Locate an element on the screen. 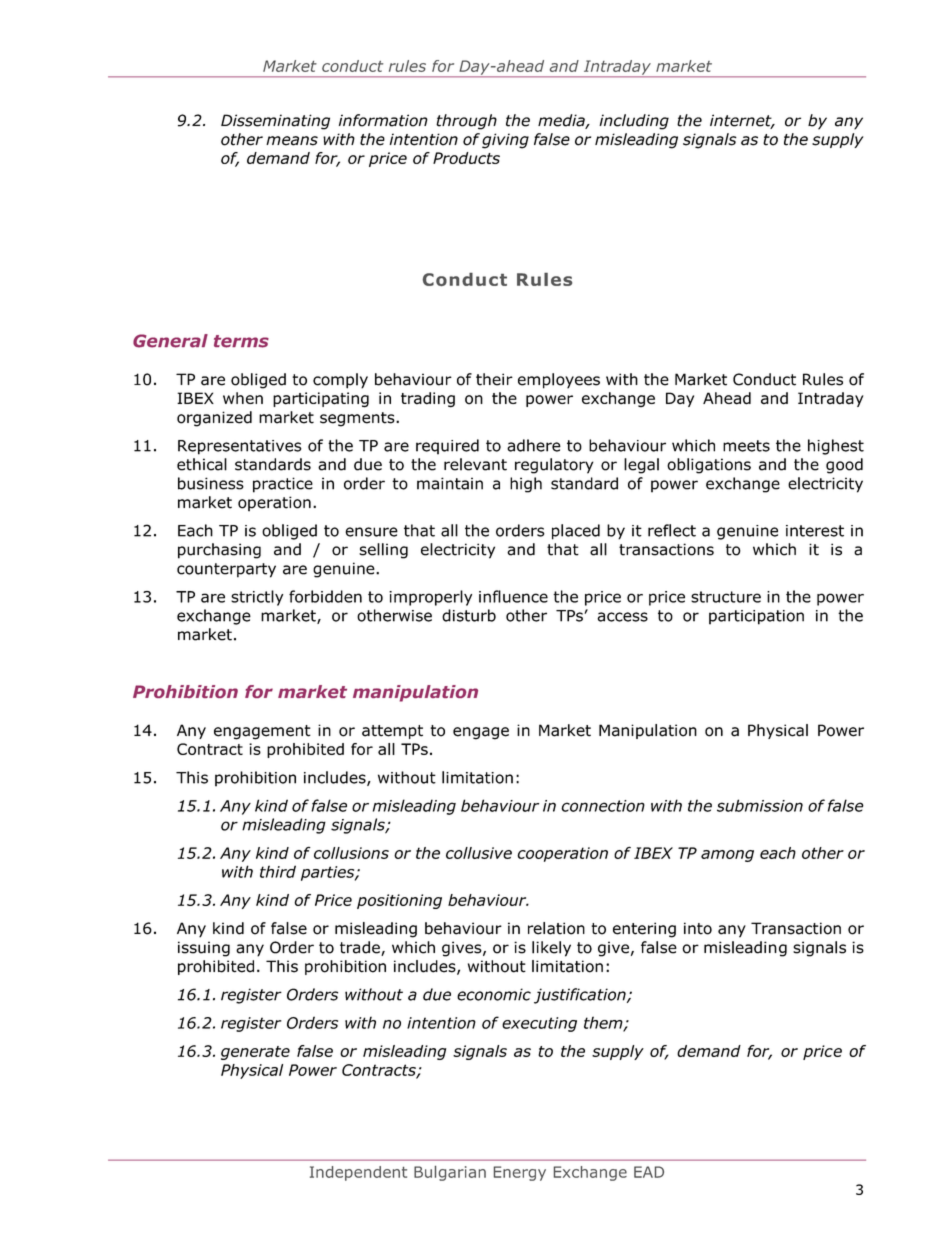  third is located at coordinates (278, 871).
